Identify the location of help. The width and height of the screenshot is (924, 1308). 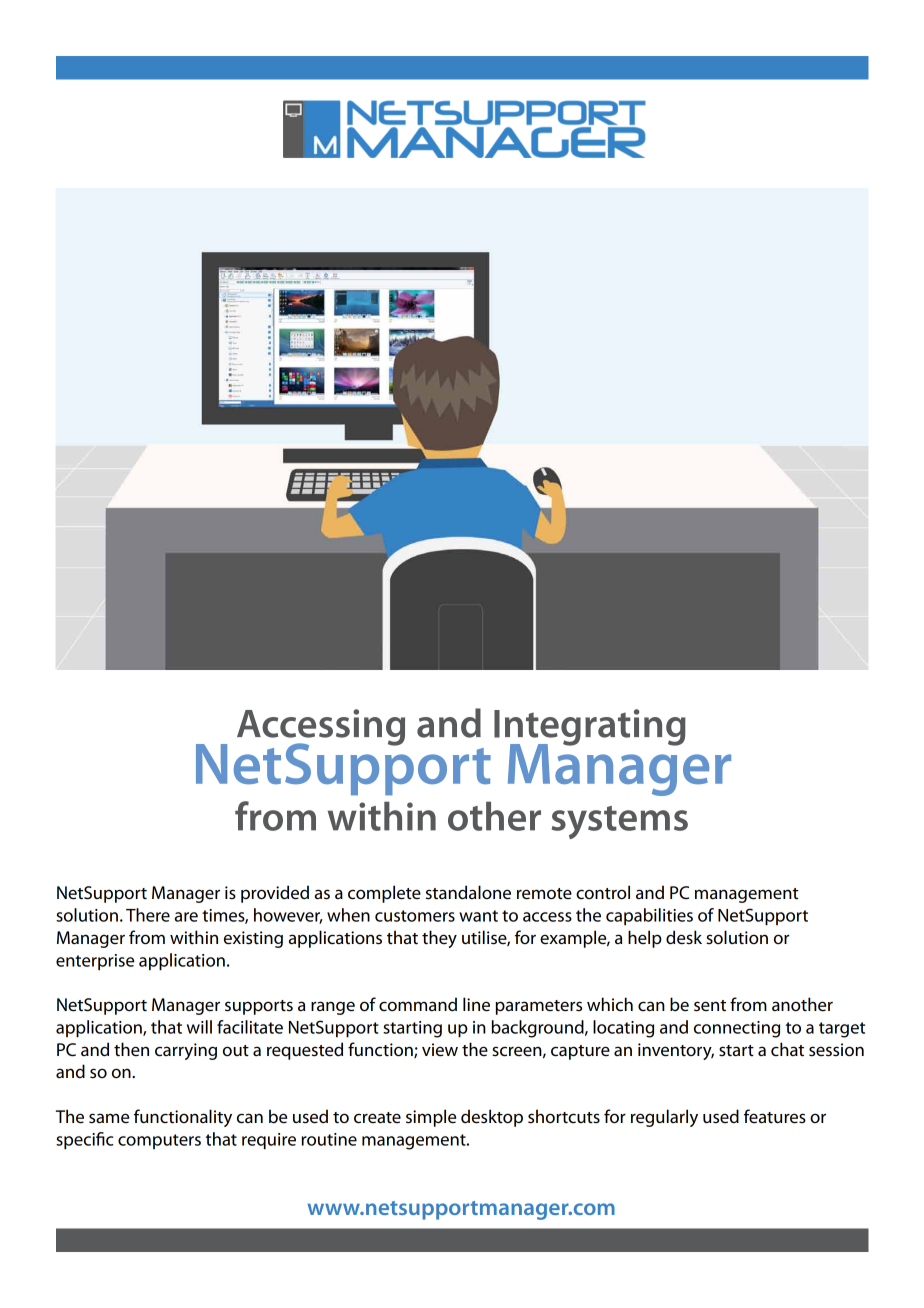
(645, 939).
